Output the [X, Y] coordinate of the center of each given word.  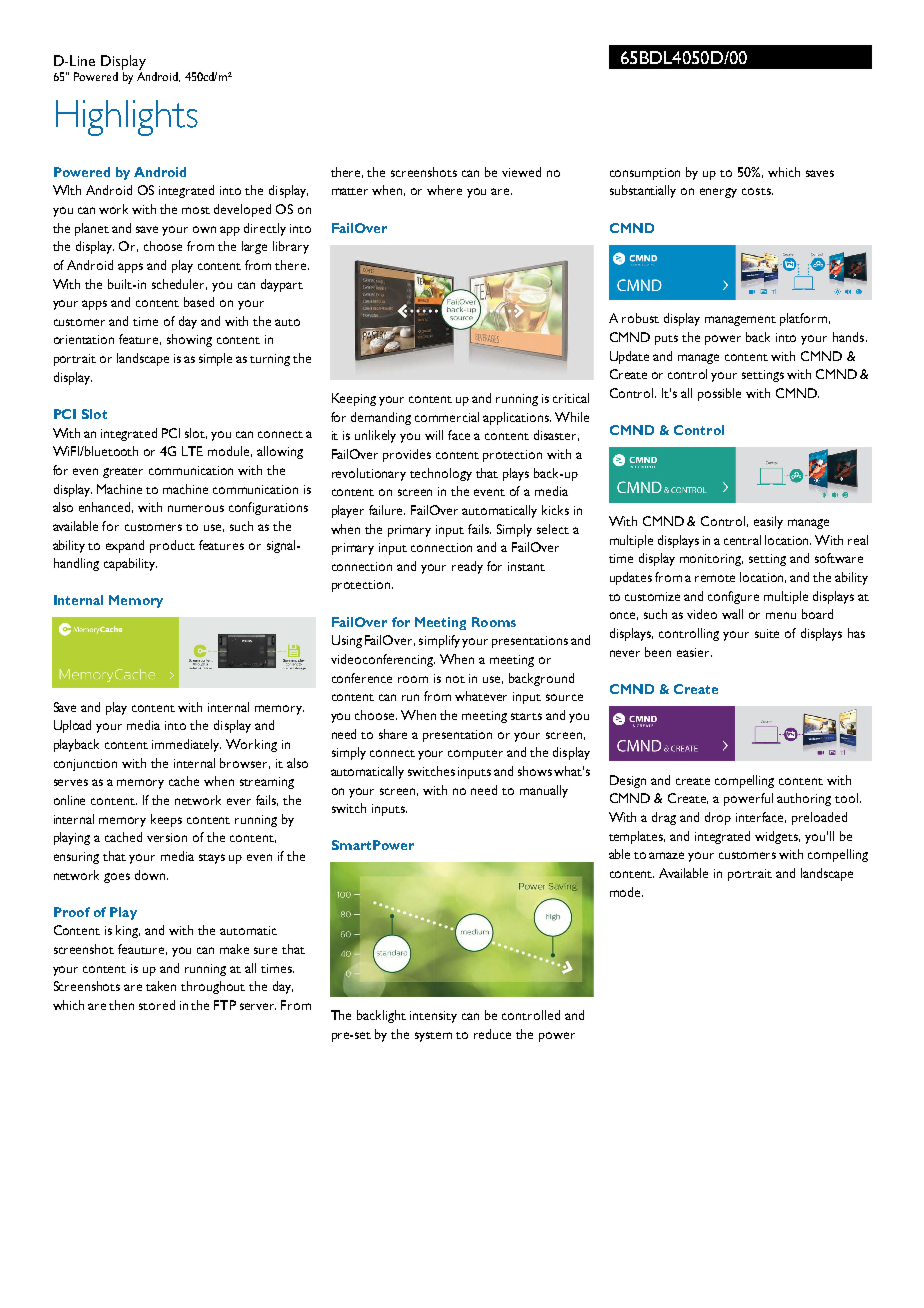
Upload [72, 726]
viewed [521, 172]
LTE [192, 451]
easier [694, 652]
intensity [433, 1017]
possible [719, 394]
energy [718, 193]
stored [157, 1005]
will [434, 435]
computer [475, 755]
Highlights [127, 118]
